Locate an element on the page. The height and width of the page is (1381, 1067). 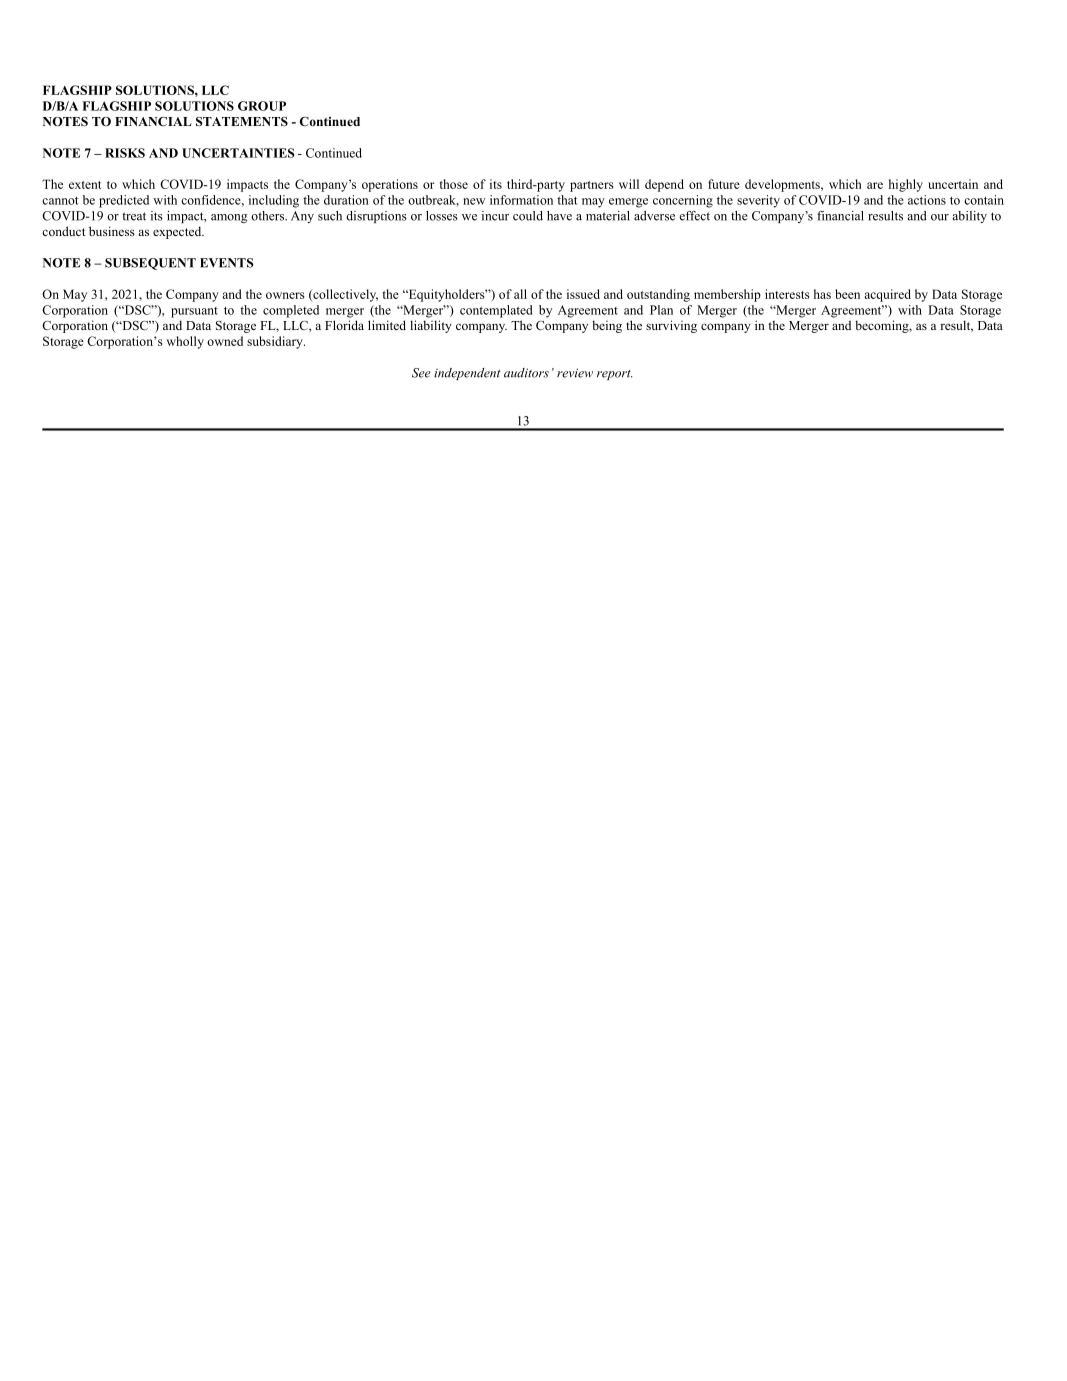
predicted is located at coordinates (124, 201).
